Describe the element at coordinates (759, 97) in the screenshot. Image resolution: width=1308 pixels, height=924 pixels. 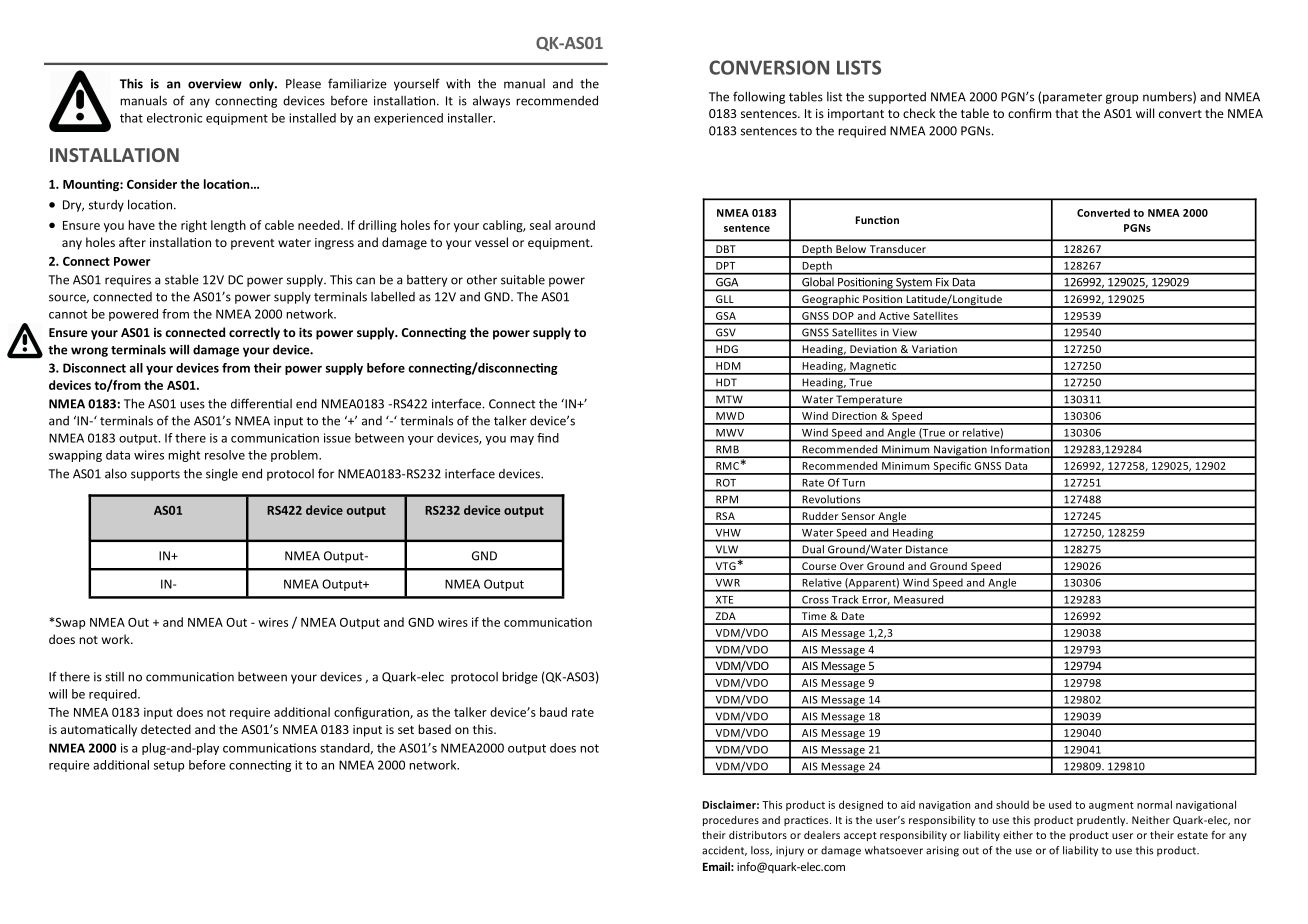
I see `following` at that location.
